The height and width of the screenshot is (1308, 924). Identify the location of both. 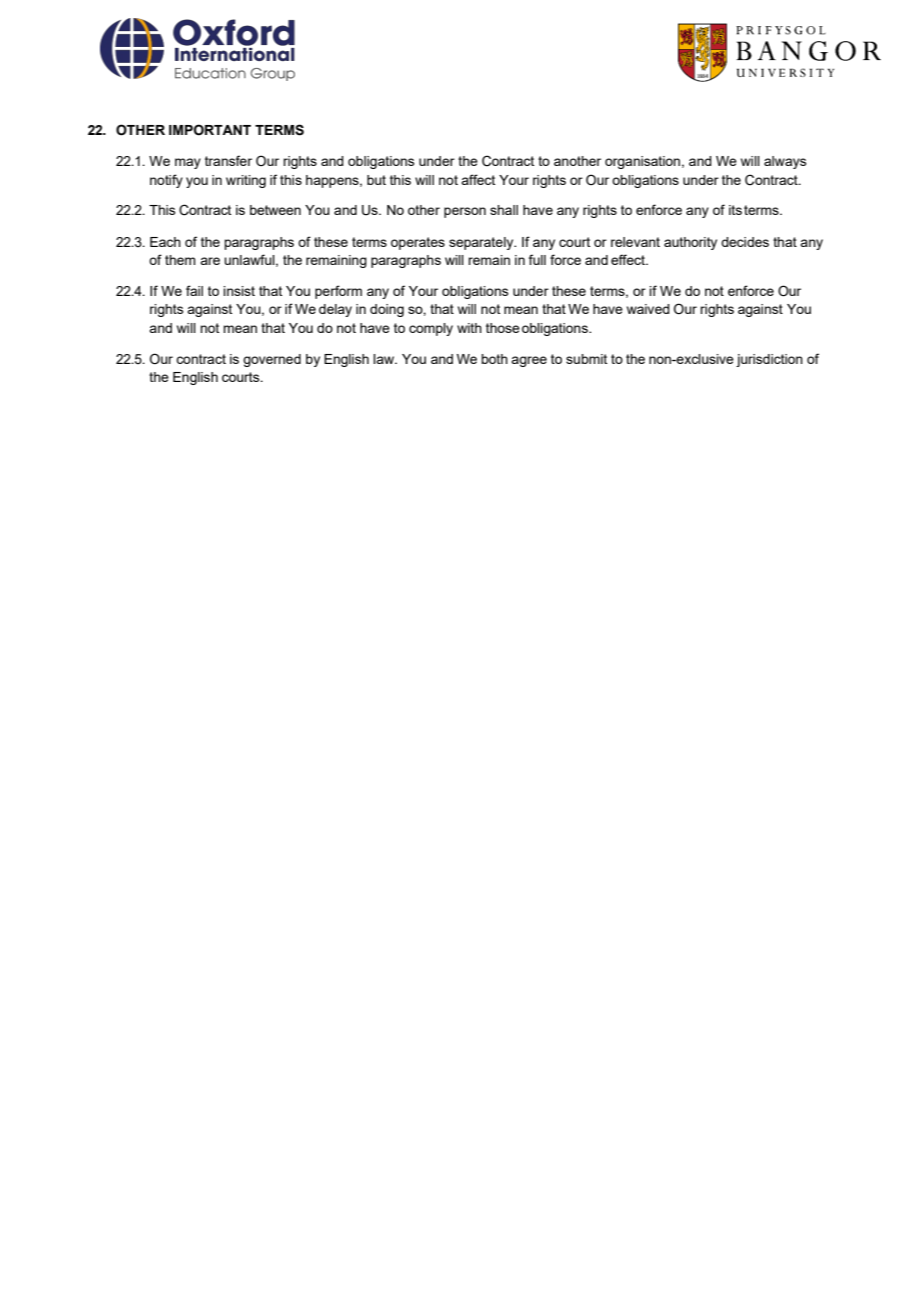
(494, 359).
